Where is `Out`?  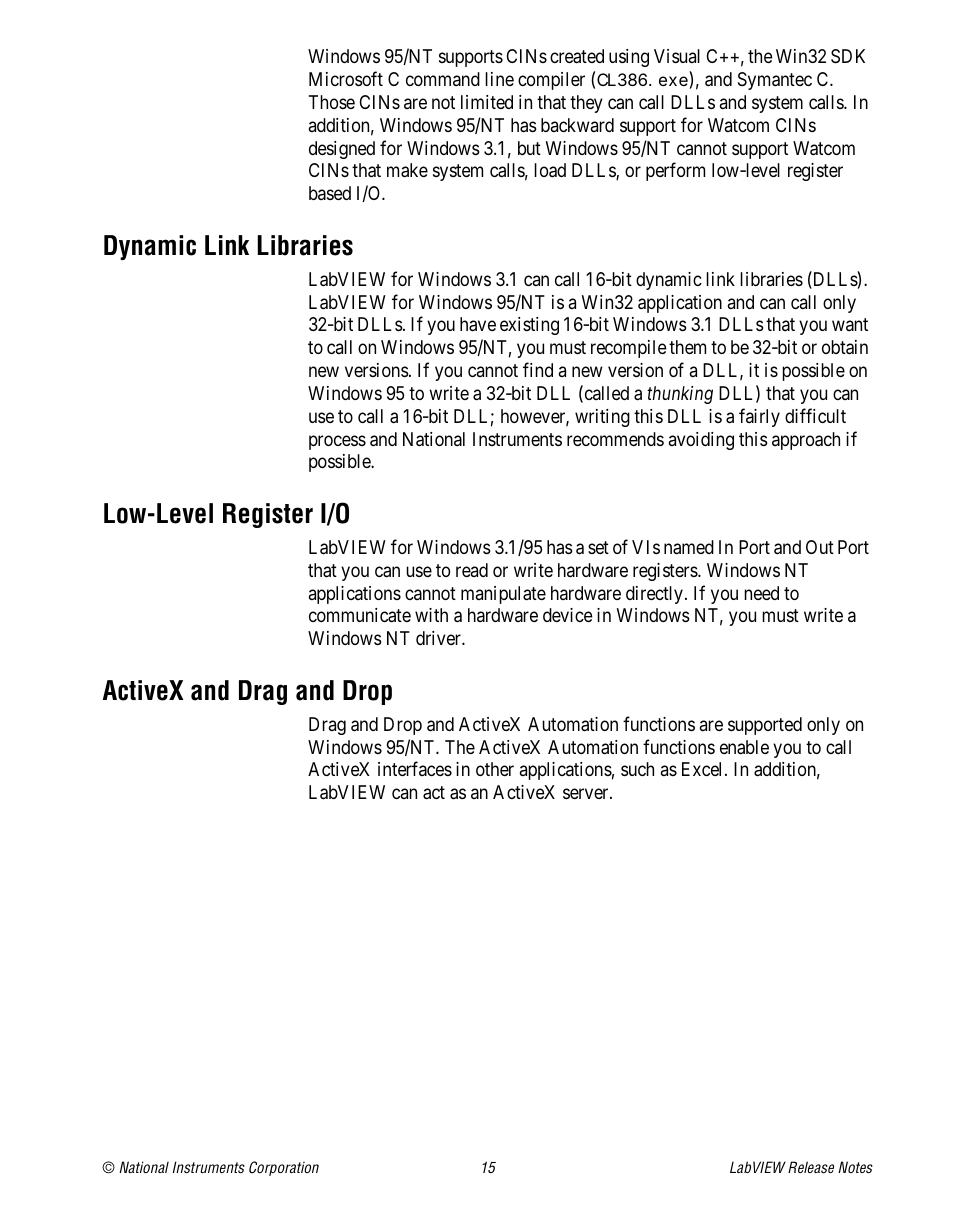
Out is located at coordinates (820, 547).
